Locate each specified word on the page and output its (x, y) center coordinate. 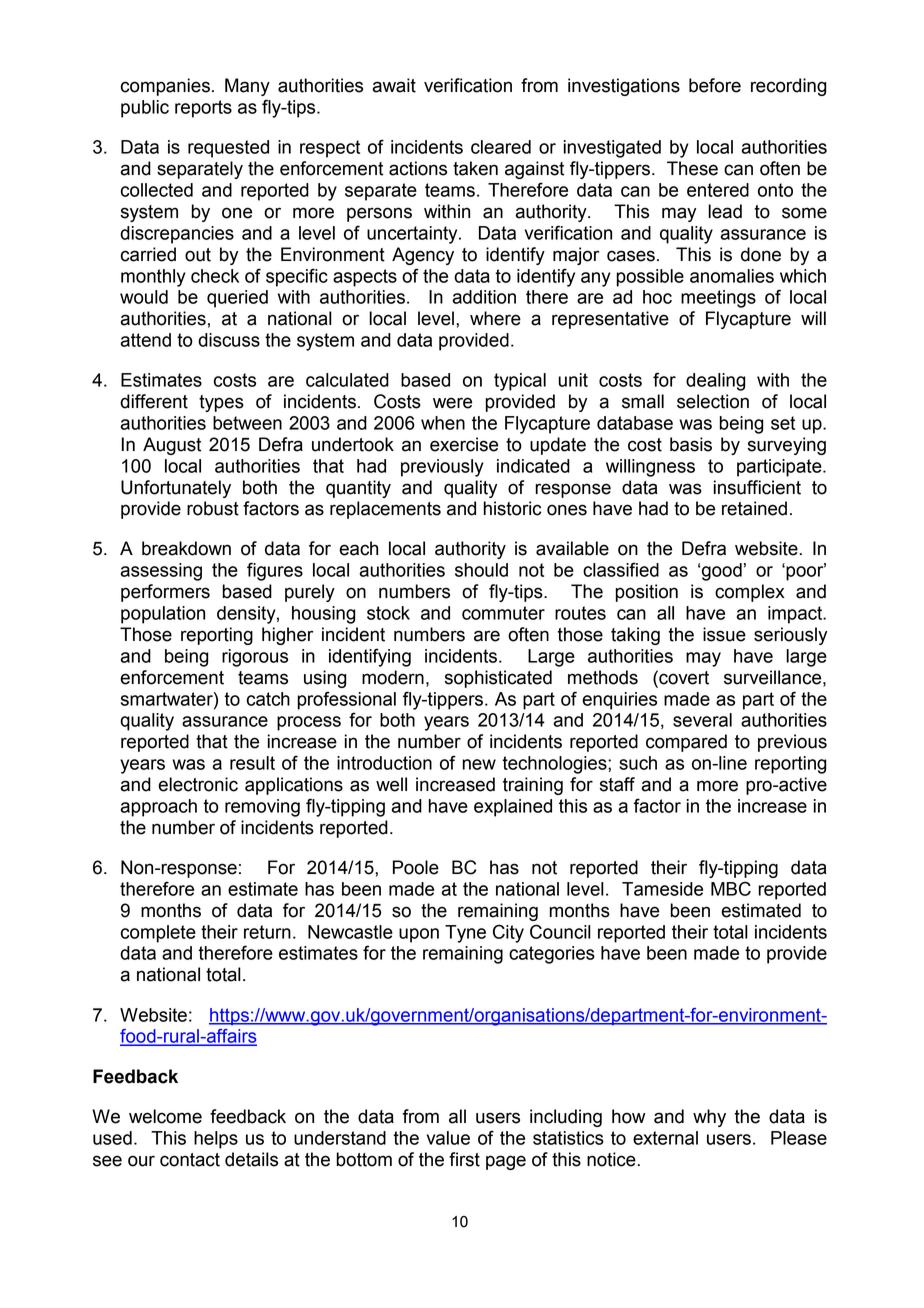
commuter (503, 613)
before (715, 85)
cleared (501, 147)
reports (203, 109)
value (448, 1138)
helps (216, 1140)
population (163, 615)
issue (724, 634)
